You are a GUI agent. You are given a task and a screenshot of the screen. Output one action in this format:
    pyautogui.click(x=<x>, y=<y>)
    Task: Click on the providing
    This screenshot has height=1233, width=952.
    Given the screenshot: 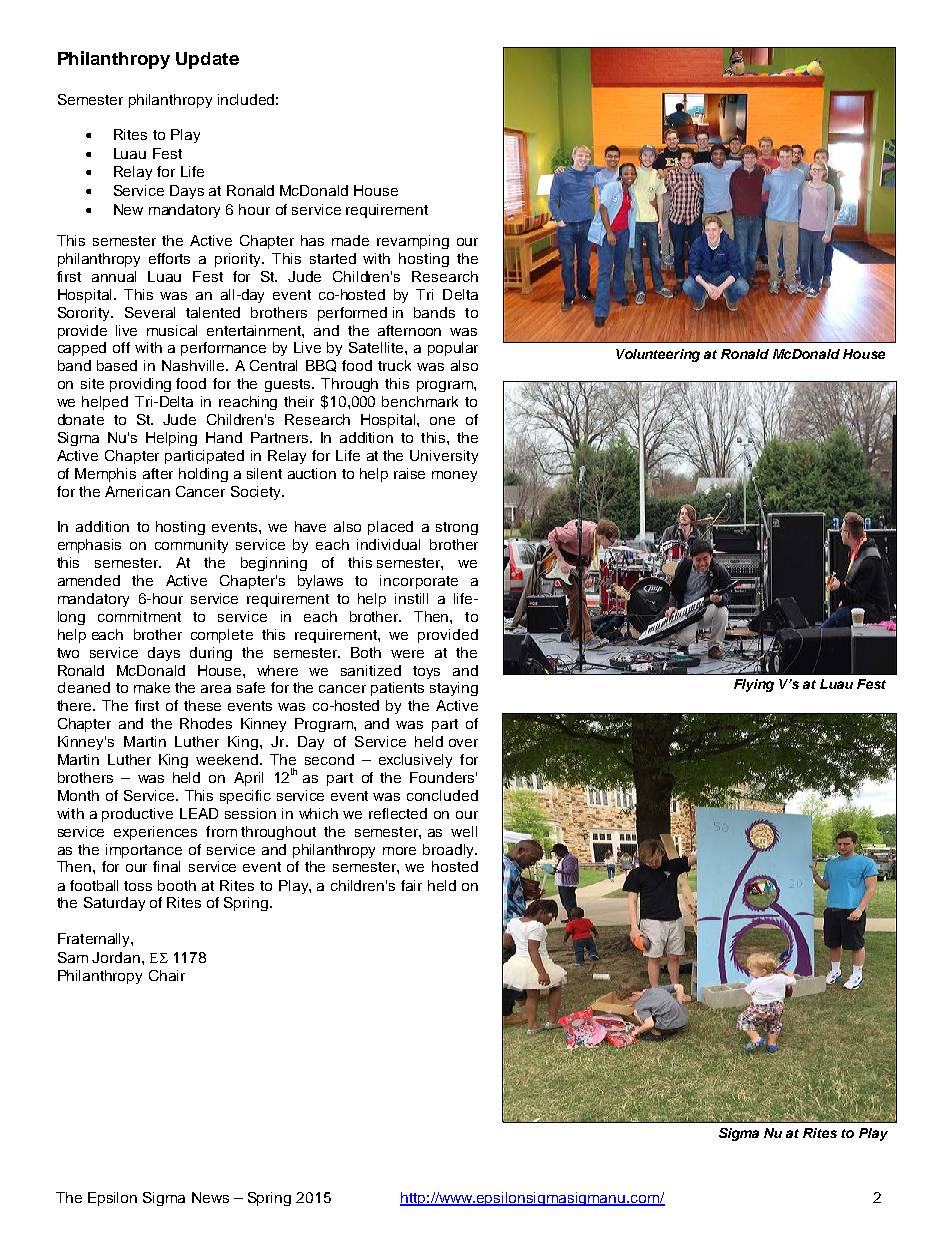 What is the action you would take?
    pyautogui.click(x=140, y=385)
